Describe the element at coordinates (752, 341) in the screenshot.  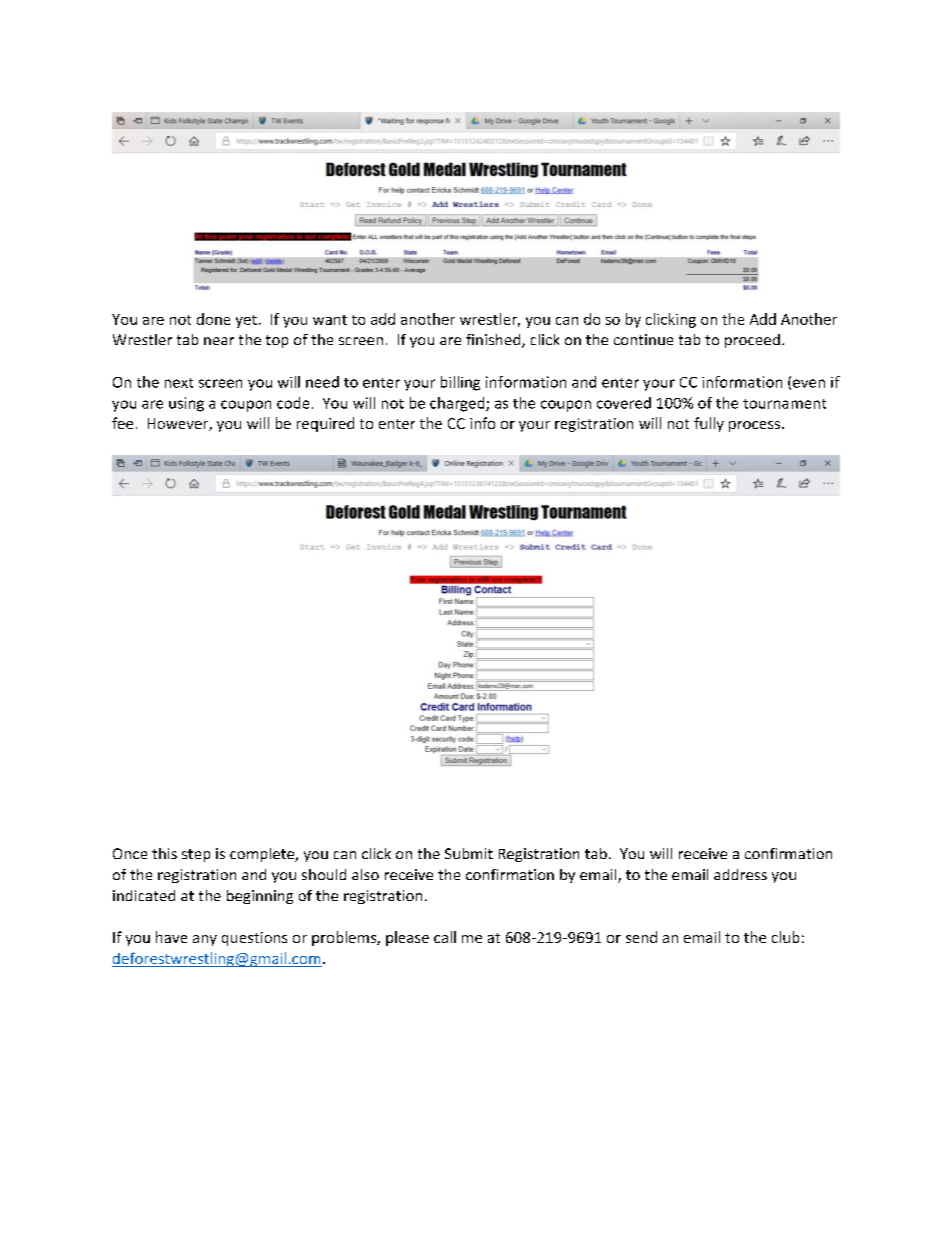
I see `proceed` at that location.
